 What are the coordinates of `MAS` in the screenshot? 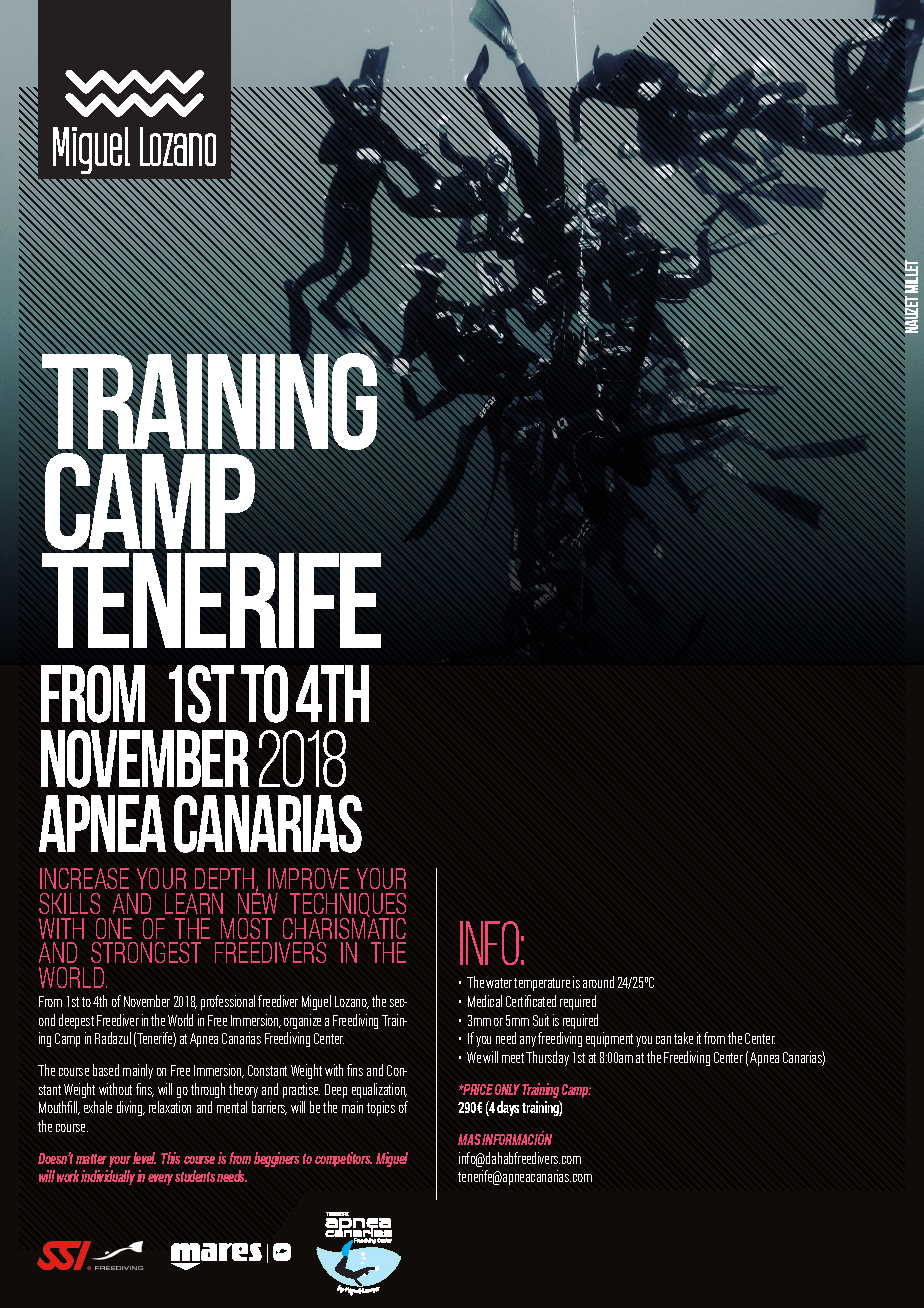 It's located at (470, 1139).
